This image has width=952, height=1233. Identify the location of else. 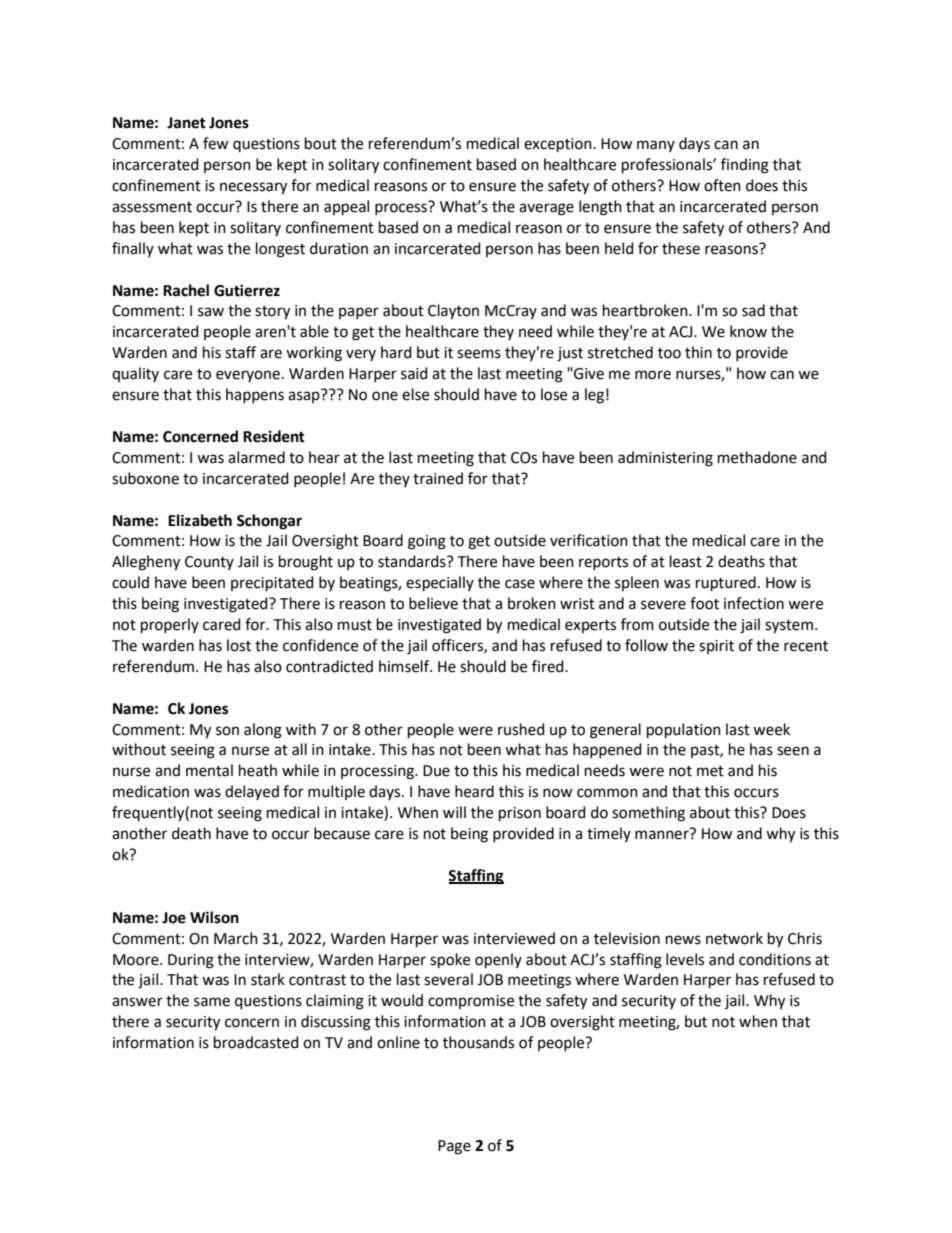
(415, 394).
